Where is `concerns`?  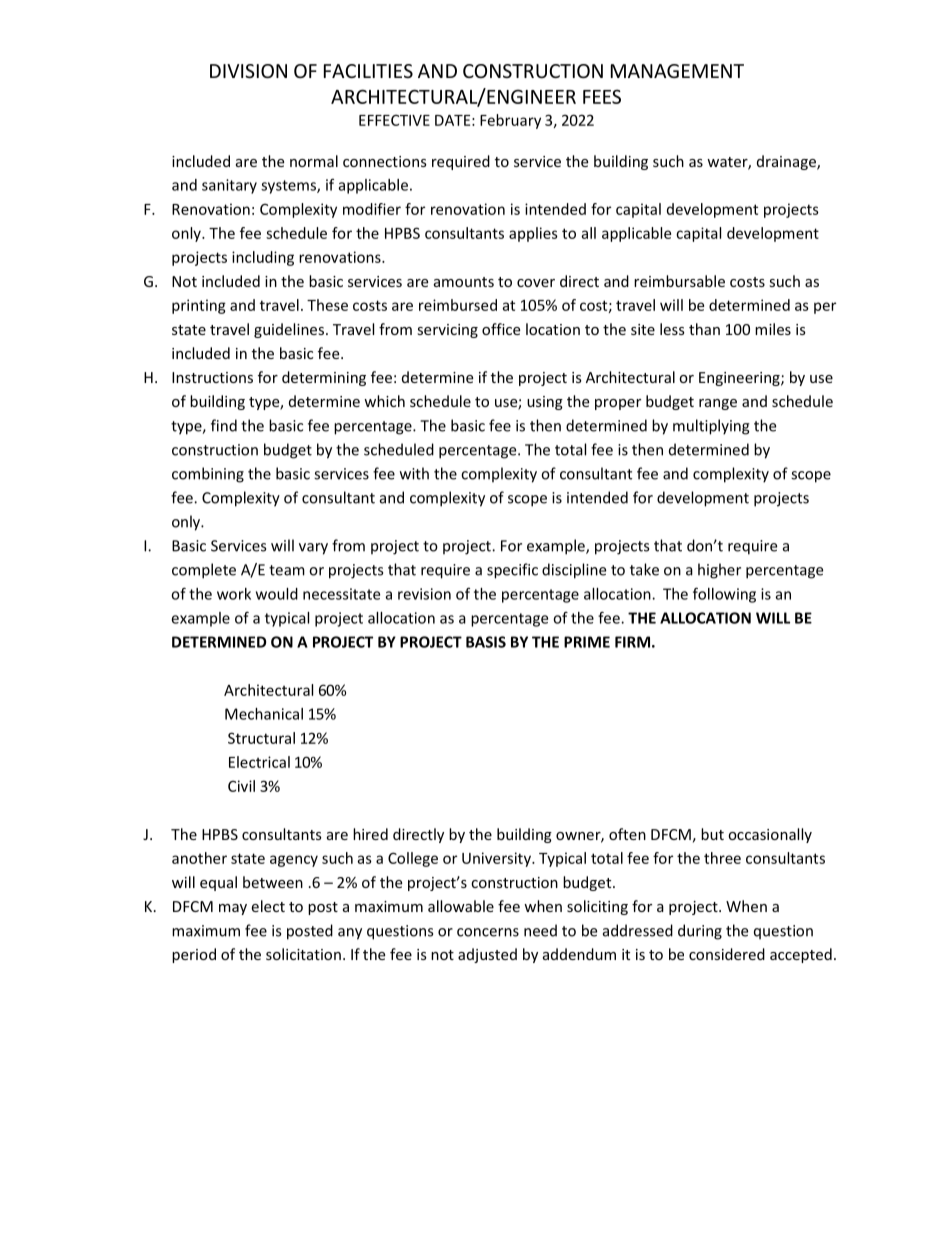
concerns is located at coordinates (488, 932).
